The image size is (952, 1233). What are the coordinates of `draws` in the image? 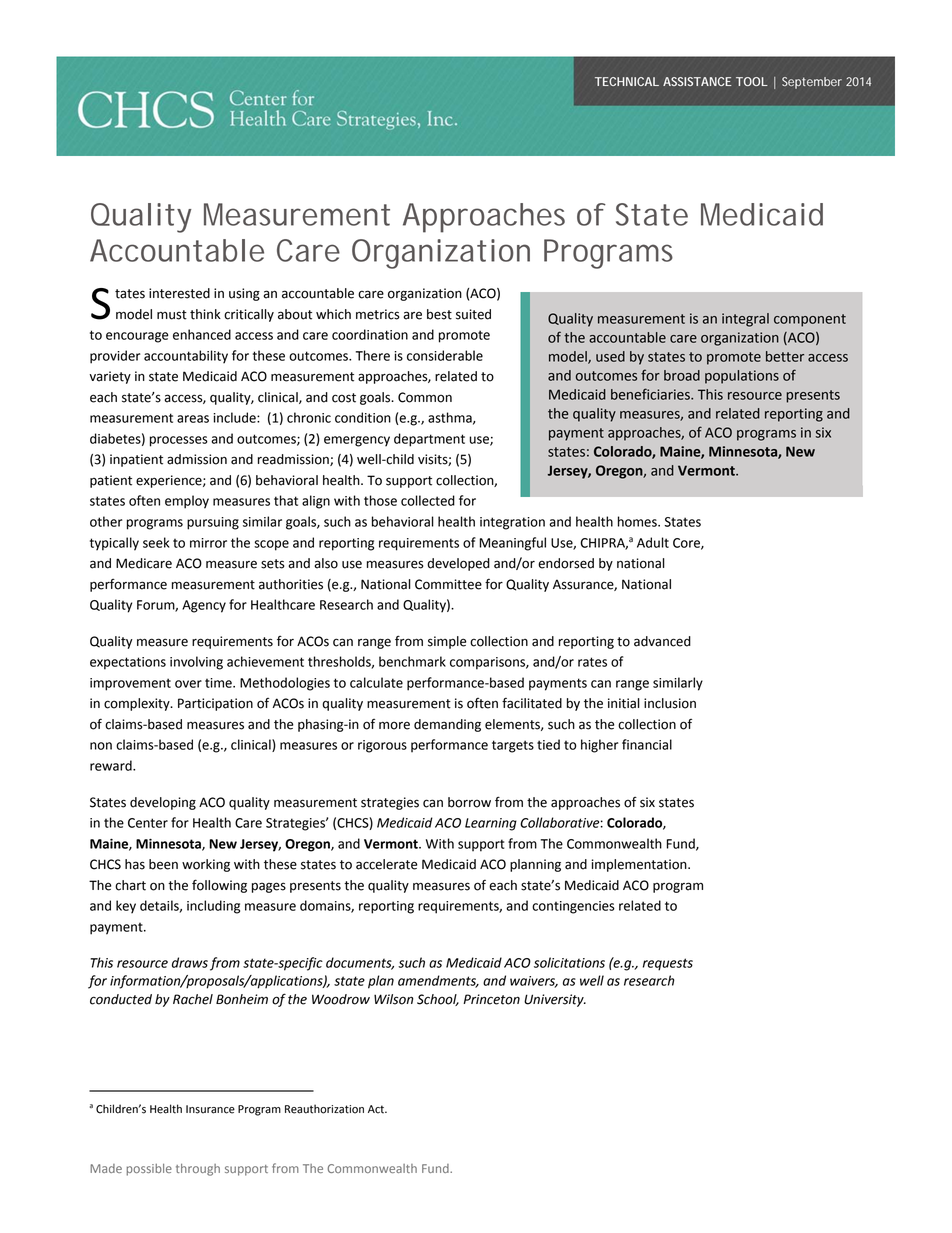 It's located at (190, 962).
